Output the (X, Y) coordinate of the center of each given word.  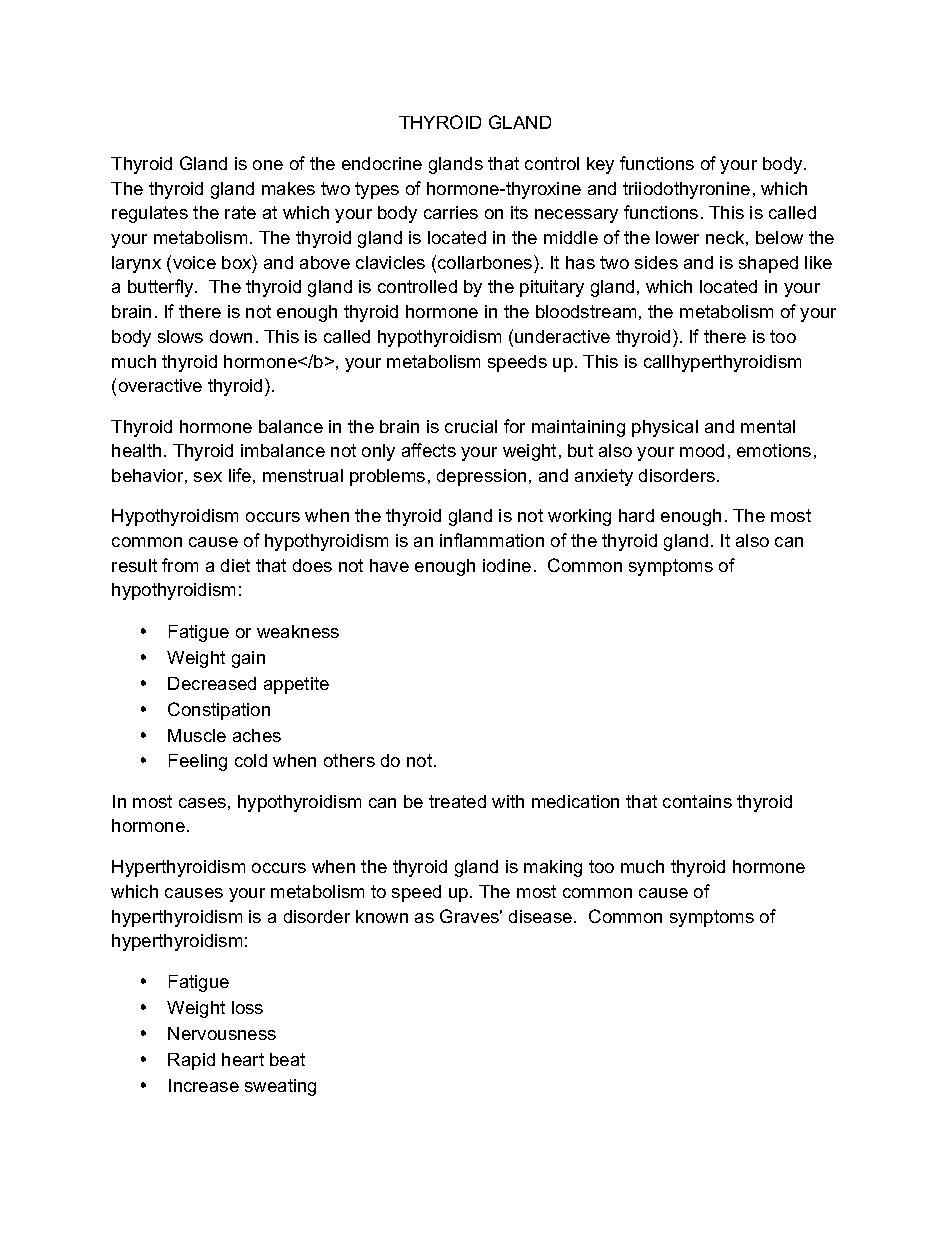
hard (636, 515)
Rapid (191, 1061)
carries (451, 212)
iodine (507, 565)
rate (240, 212)
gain (248, 659)
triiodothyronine (686, 190)
